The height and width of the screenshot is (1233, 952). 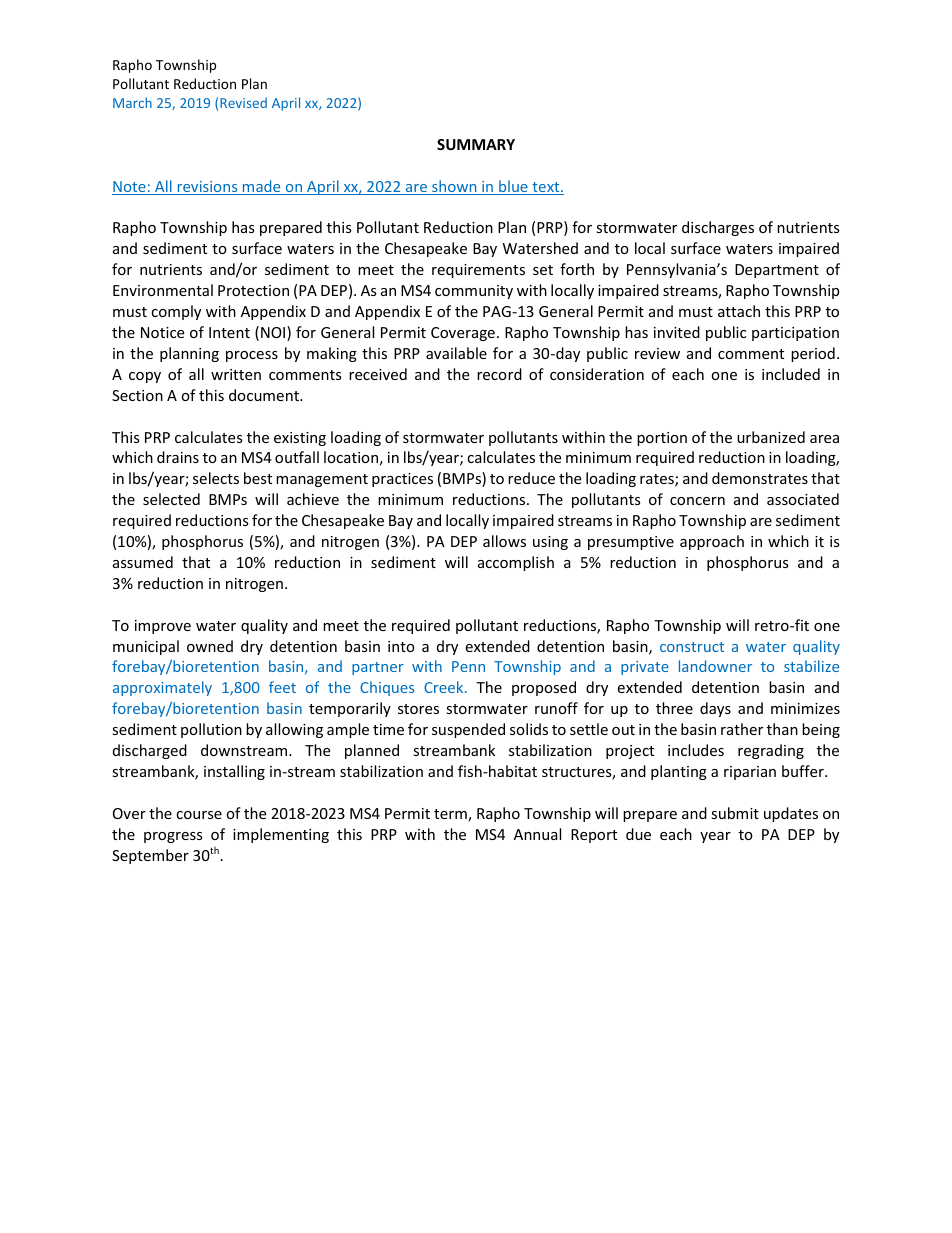 I want to click on term, so click(x=451, y=815).
